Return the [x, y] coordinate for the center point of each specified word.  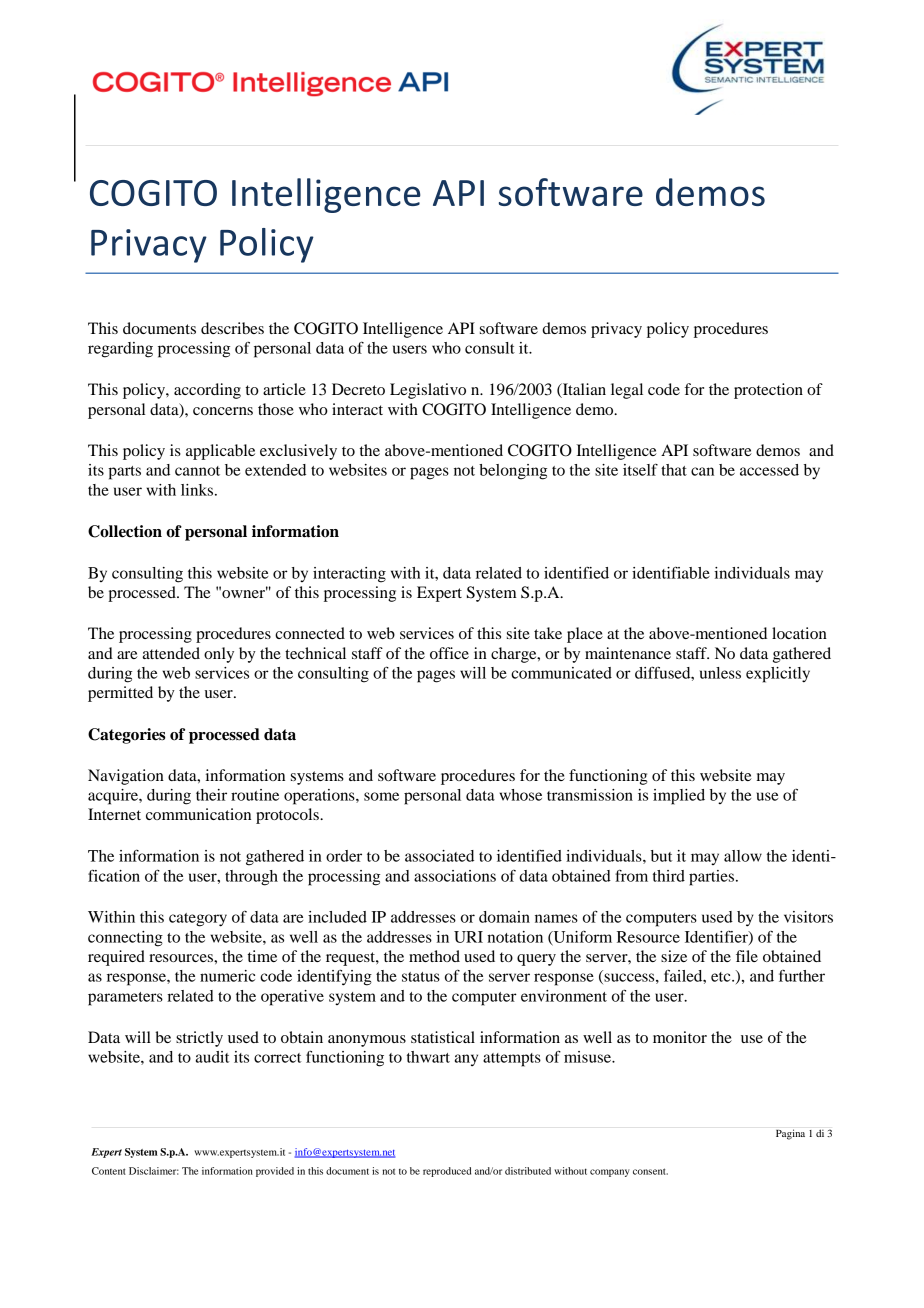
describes [232, 328]
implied [679, 797]
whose [520, 795]
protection [768, 391]
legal [627, 391]
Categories [126, 736]
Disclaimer [154, 1171]
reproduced [447, 1172]
